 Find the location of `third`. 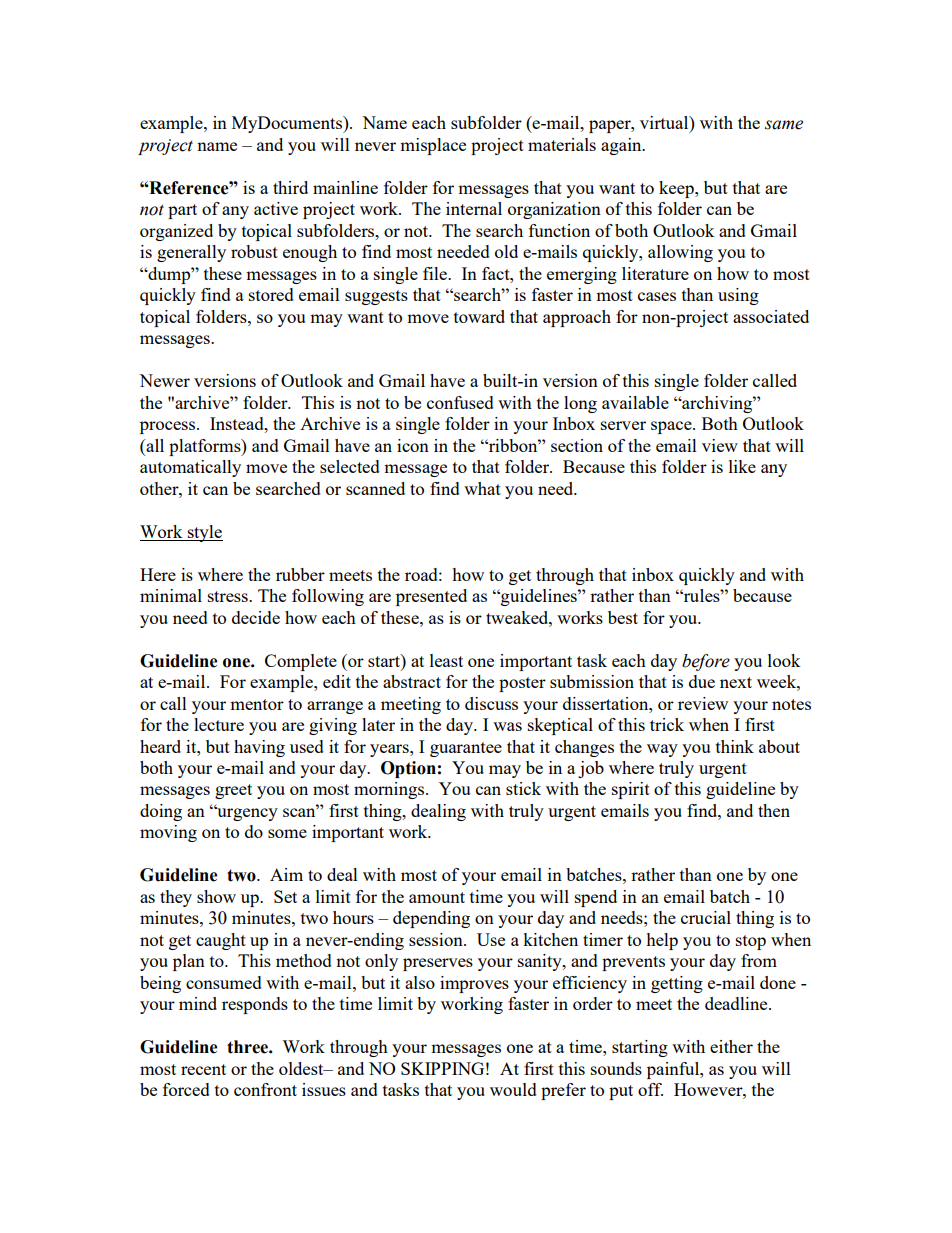

third is located at coordinates (290, 187).
